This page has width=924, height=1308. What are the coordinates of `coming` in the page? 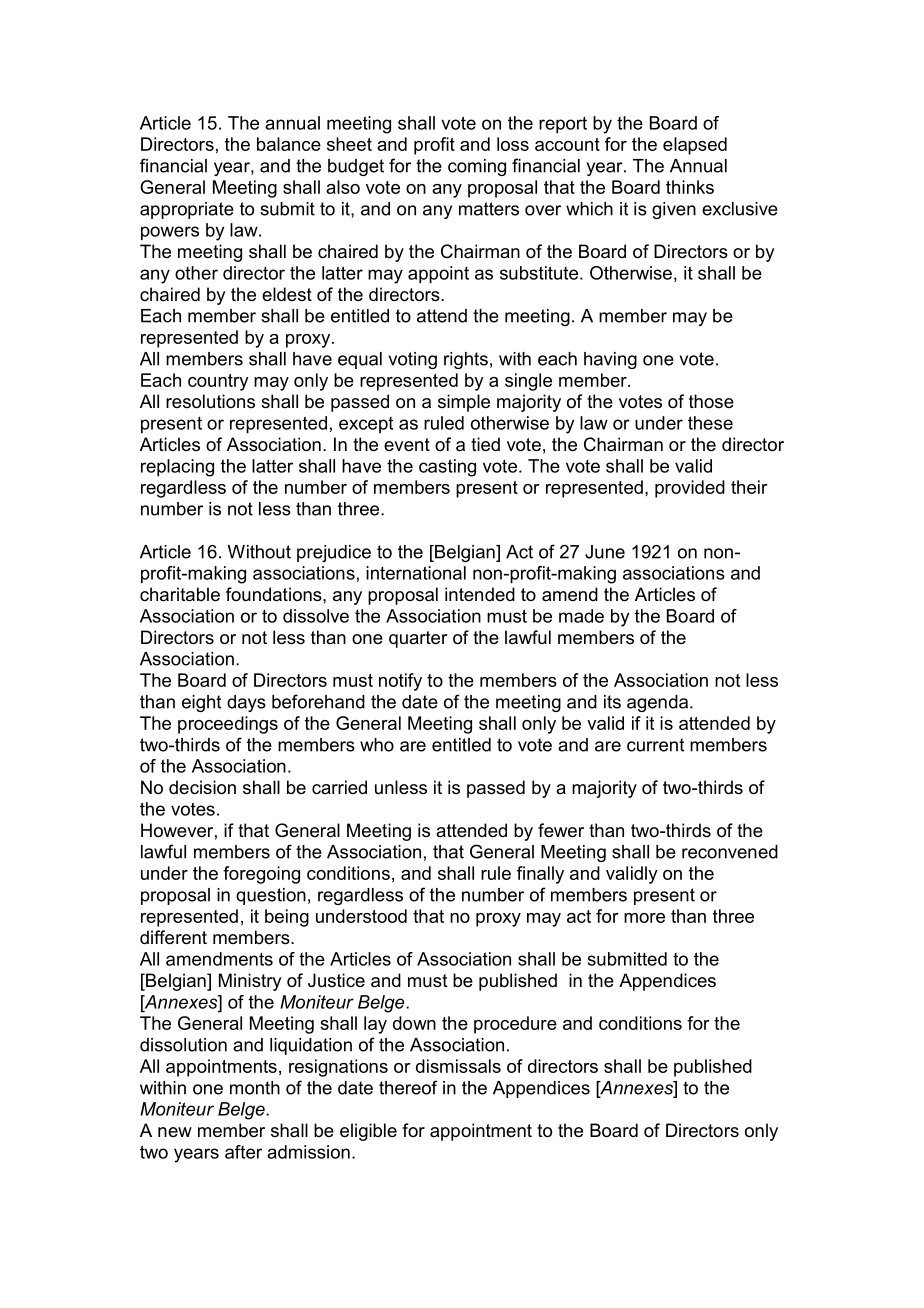 It's located at (477, 167).
